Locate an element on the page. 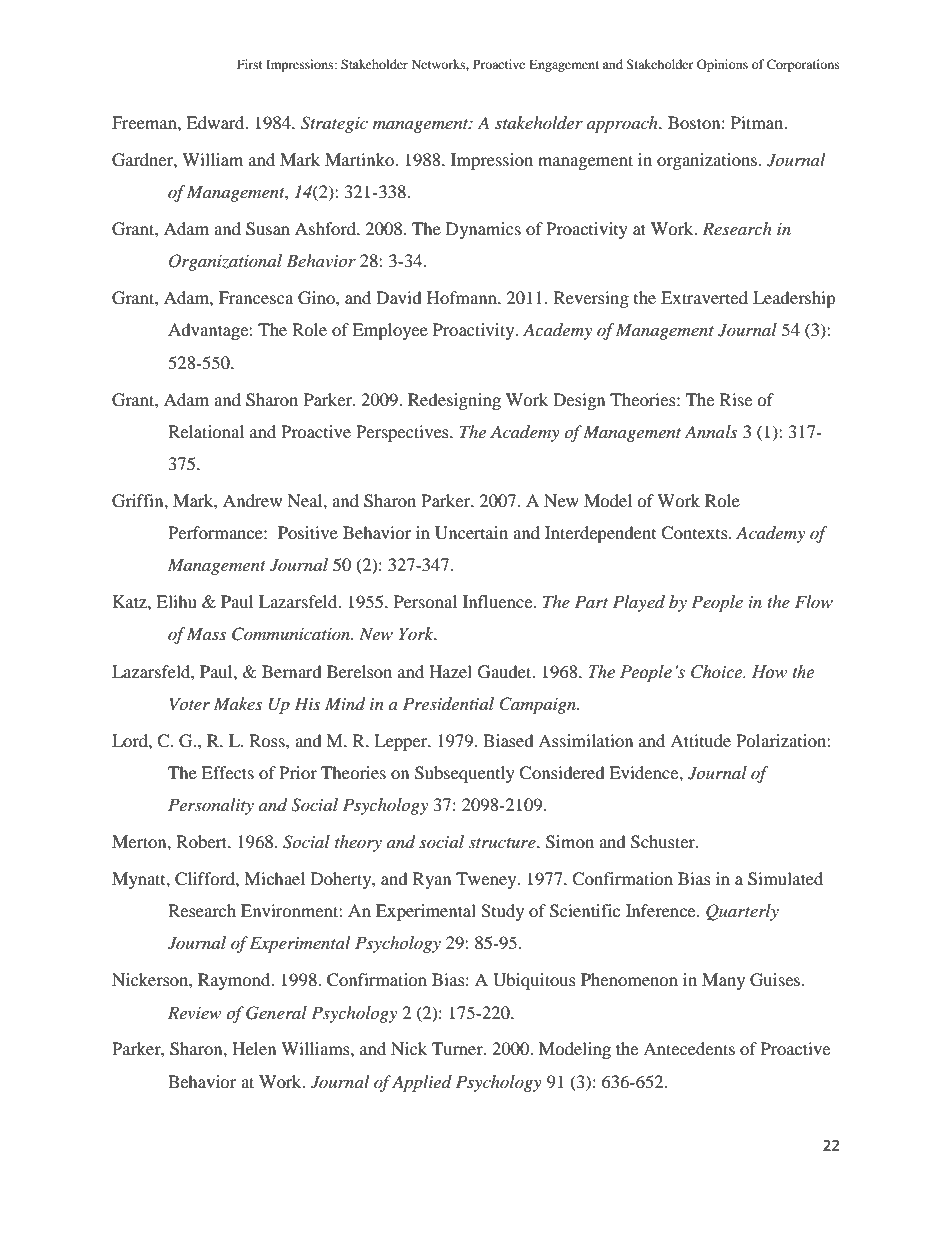 Image resolution: width=952 pixels, height=1233 pixels. Engagement is located at coordinates (564, 65).
